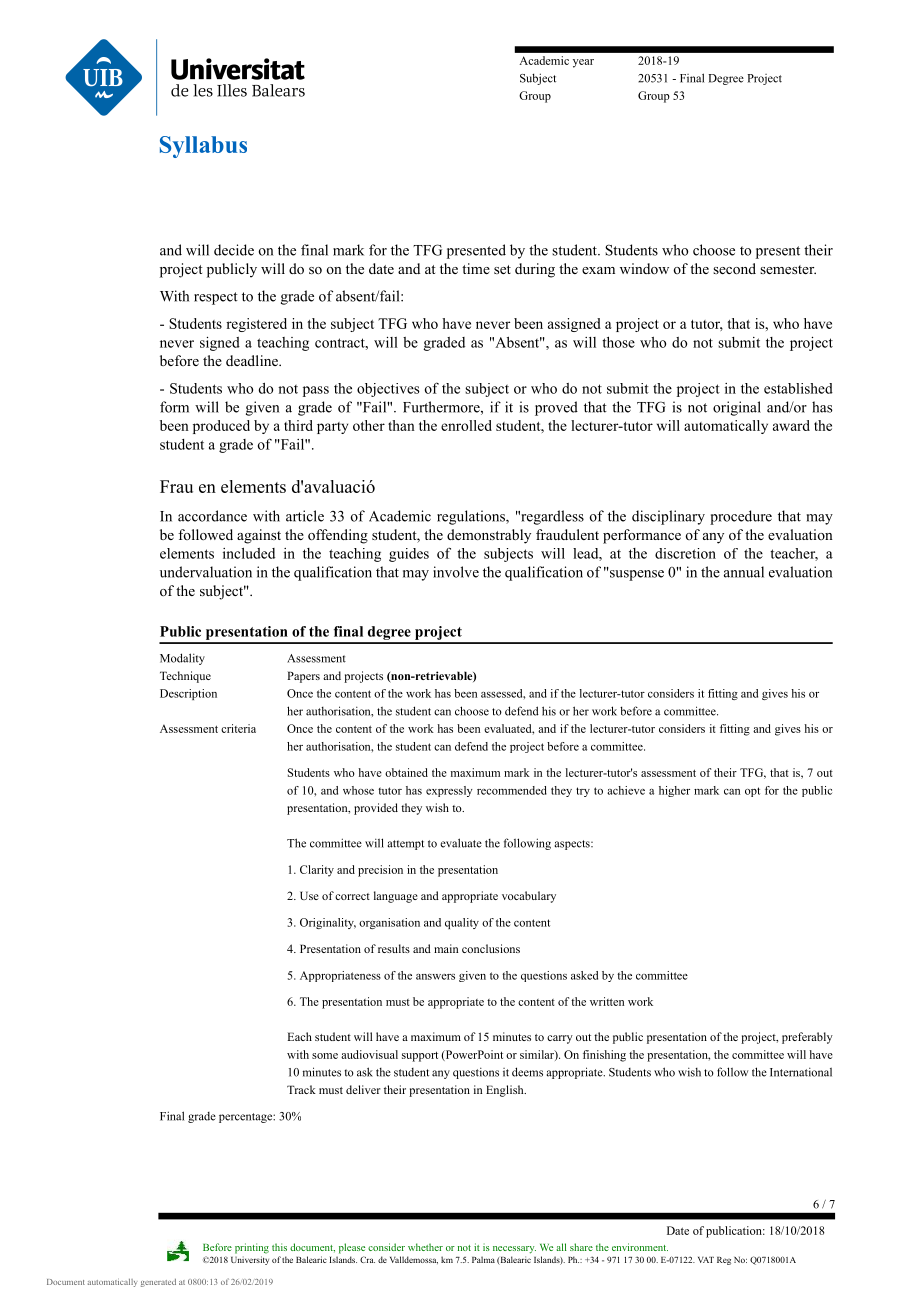 Image resolution: width=924 pixels, height=1308 pixels. I want to click on Syllabus, so click(203, 147).
